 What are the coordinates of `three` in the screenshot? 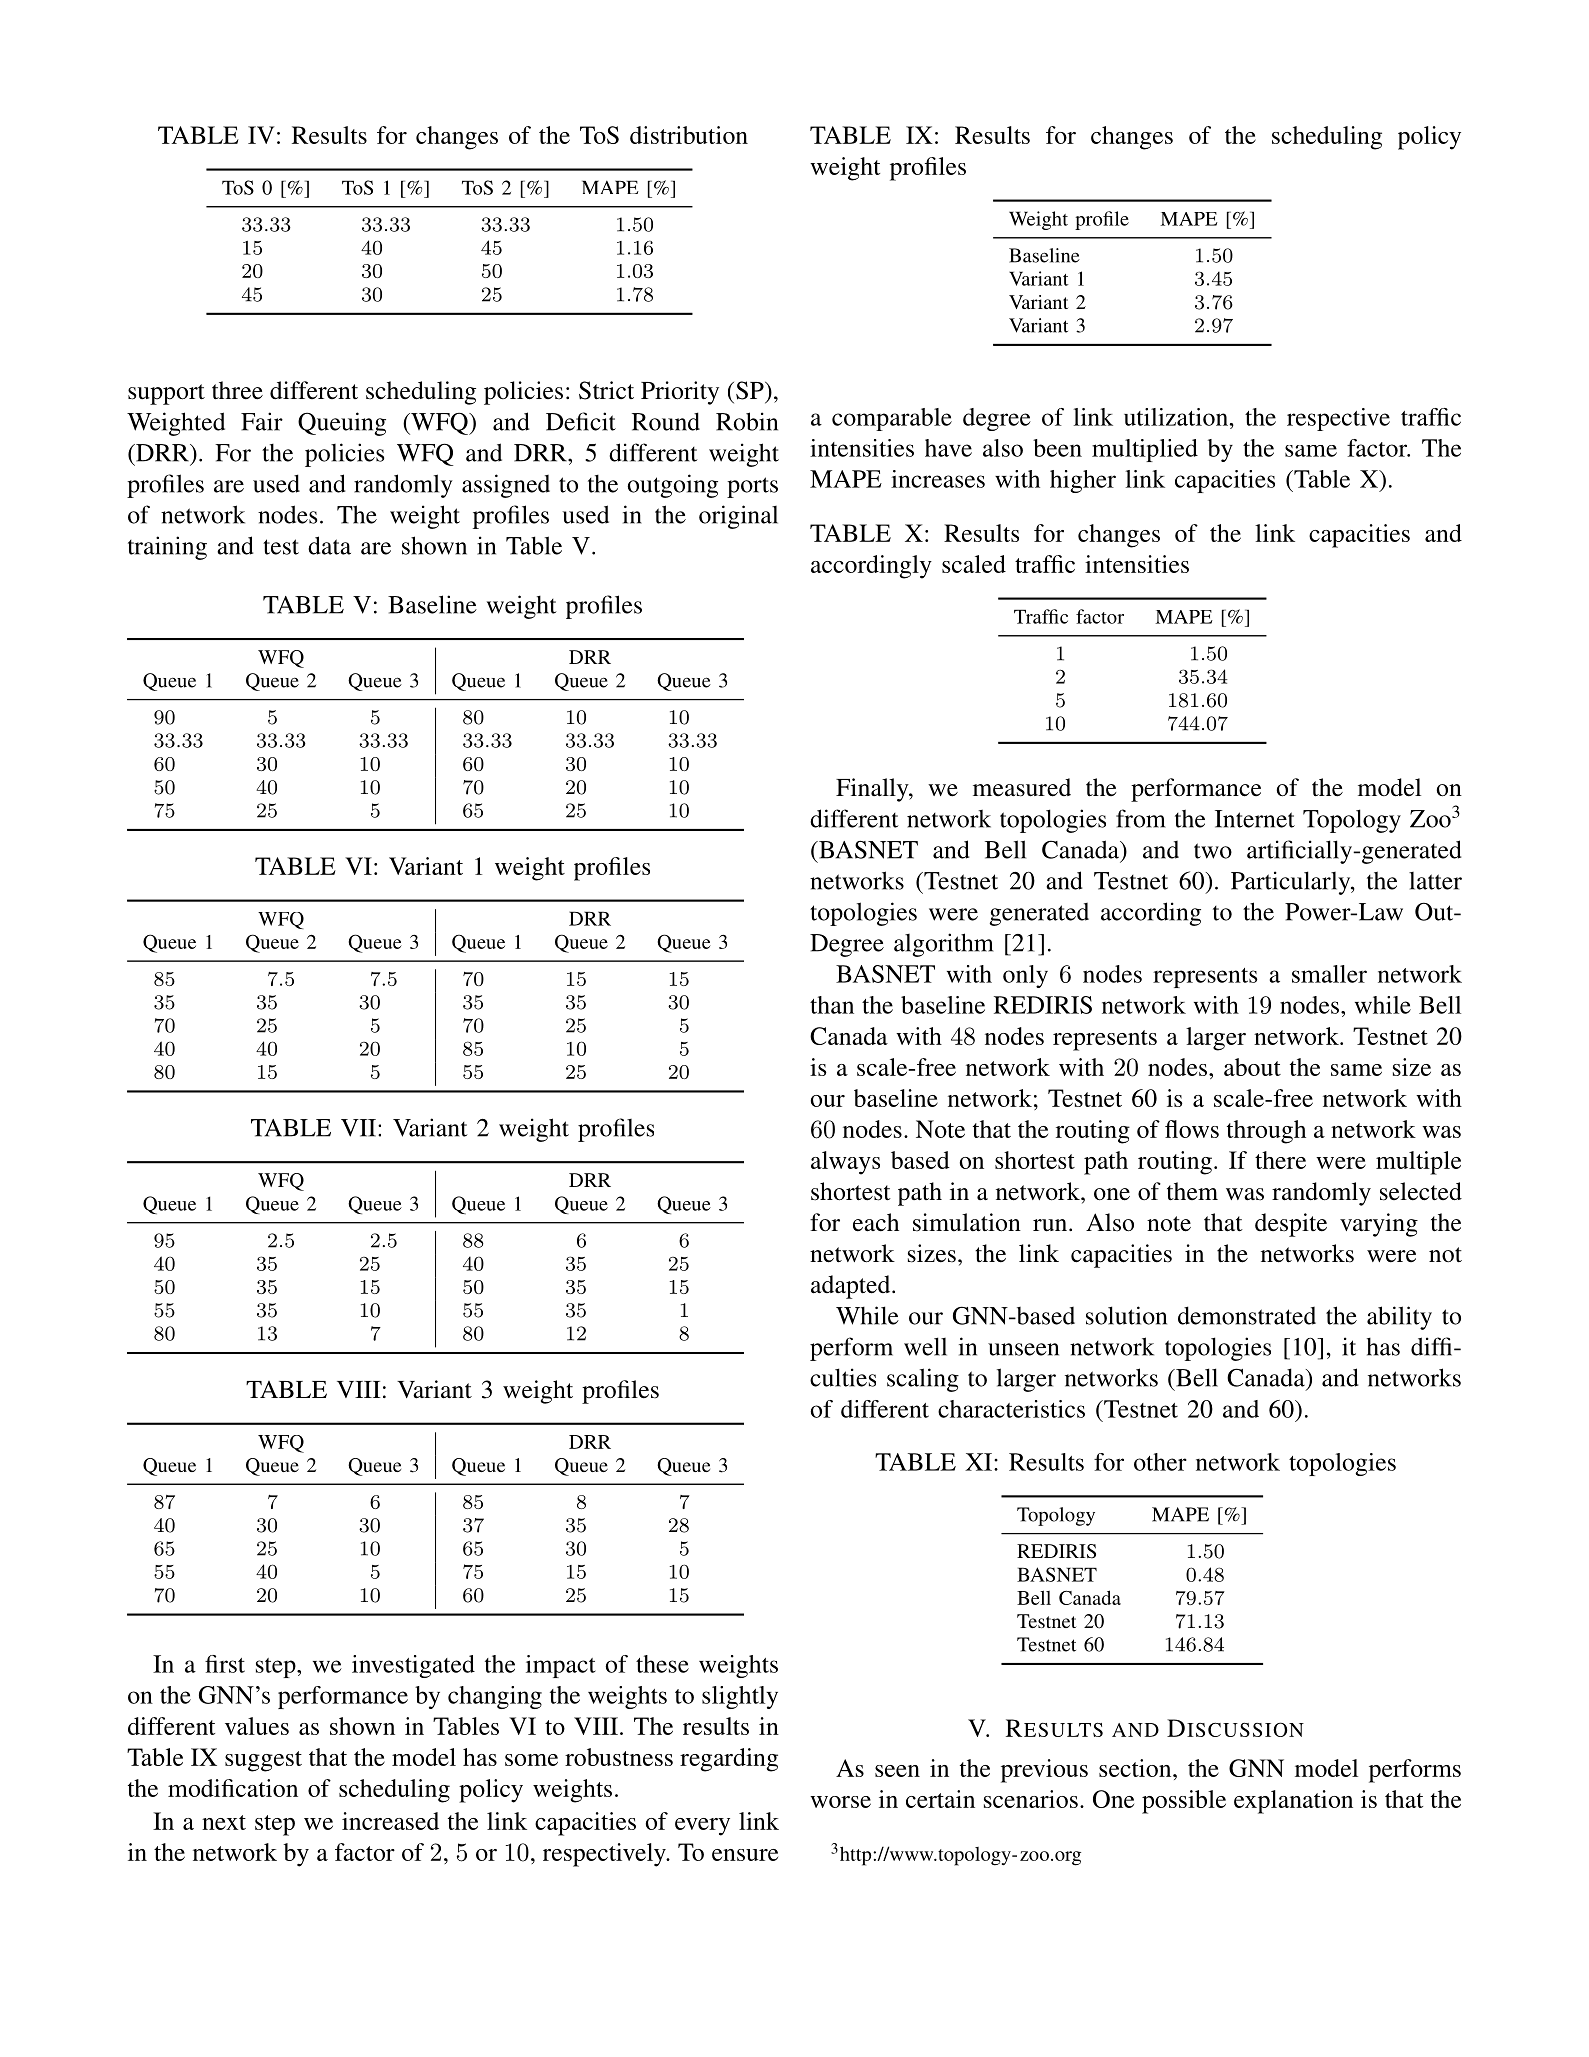 It's located at (237, 390).
